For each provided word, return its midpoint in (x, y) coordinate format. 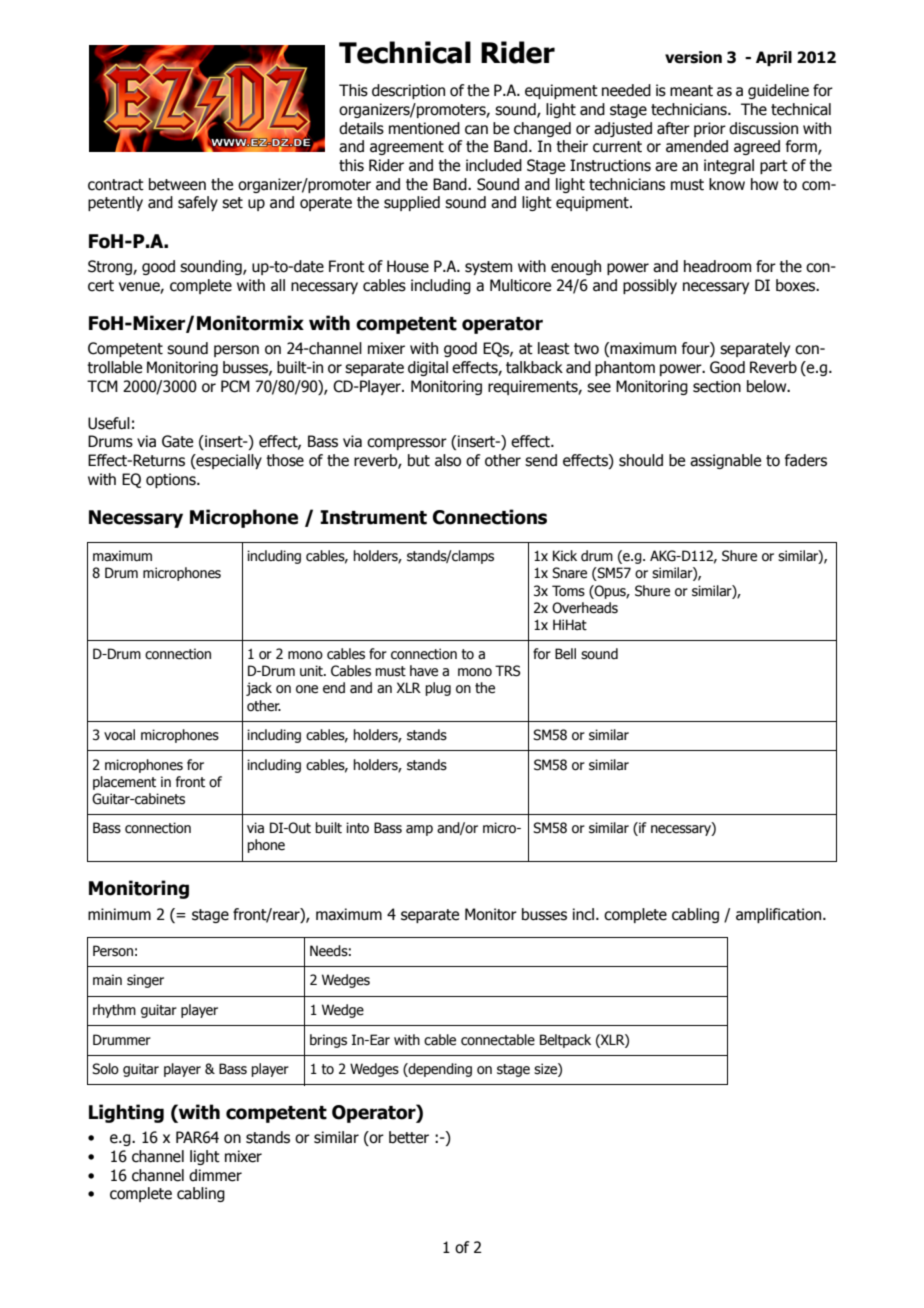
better (409, 1137)
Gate (177, 441)
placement (124, 783)
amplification (780, 915)
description (408, 91)
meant (691, 91)
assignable (725, 461)
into (357, 828)
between (177, 184)
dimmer (215, 1175)
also (448, 460)
